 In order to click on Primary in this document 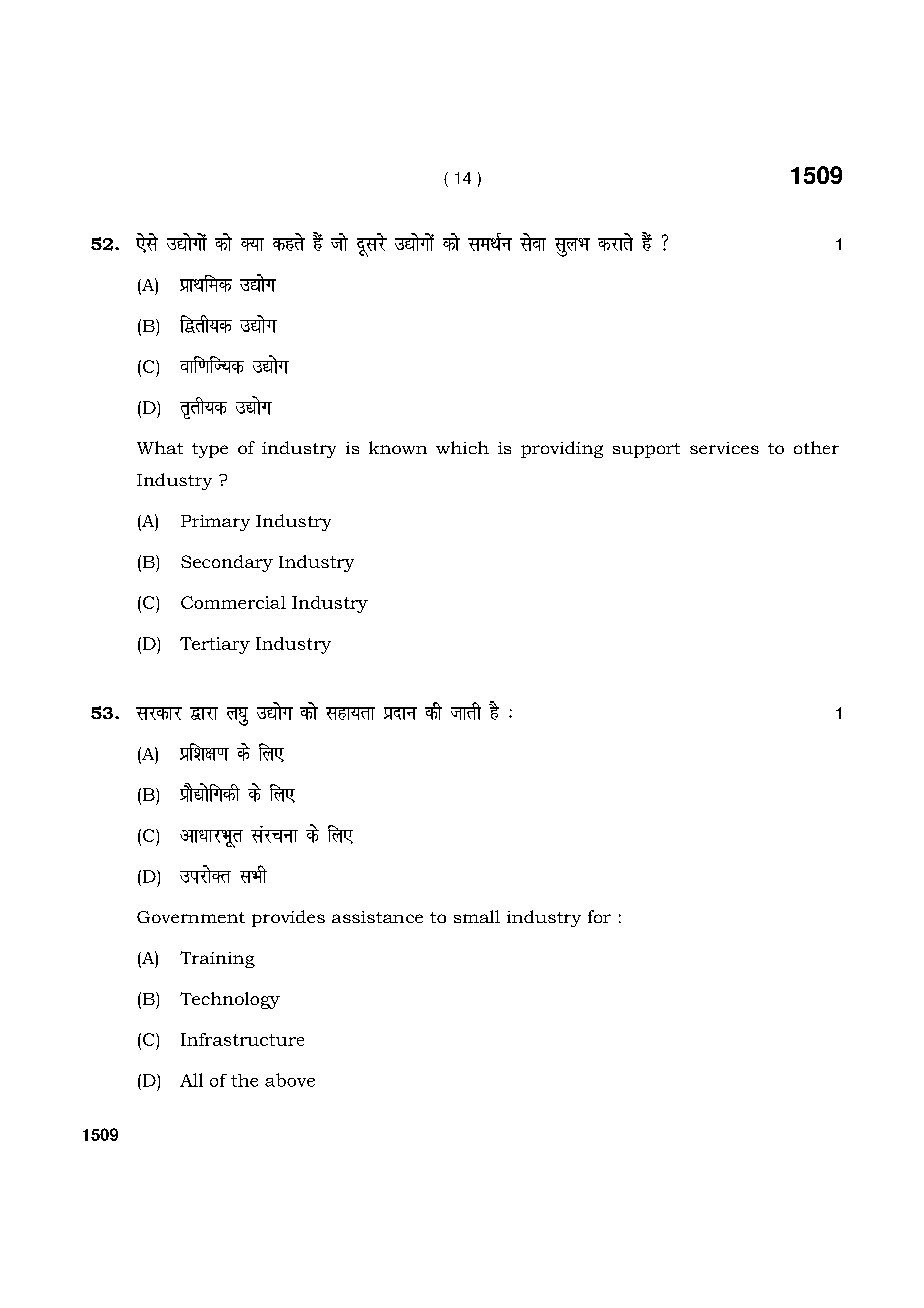, I will do `click(215, 523)`.
